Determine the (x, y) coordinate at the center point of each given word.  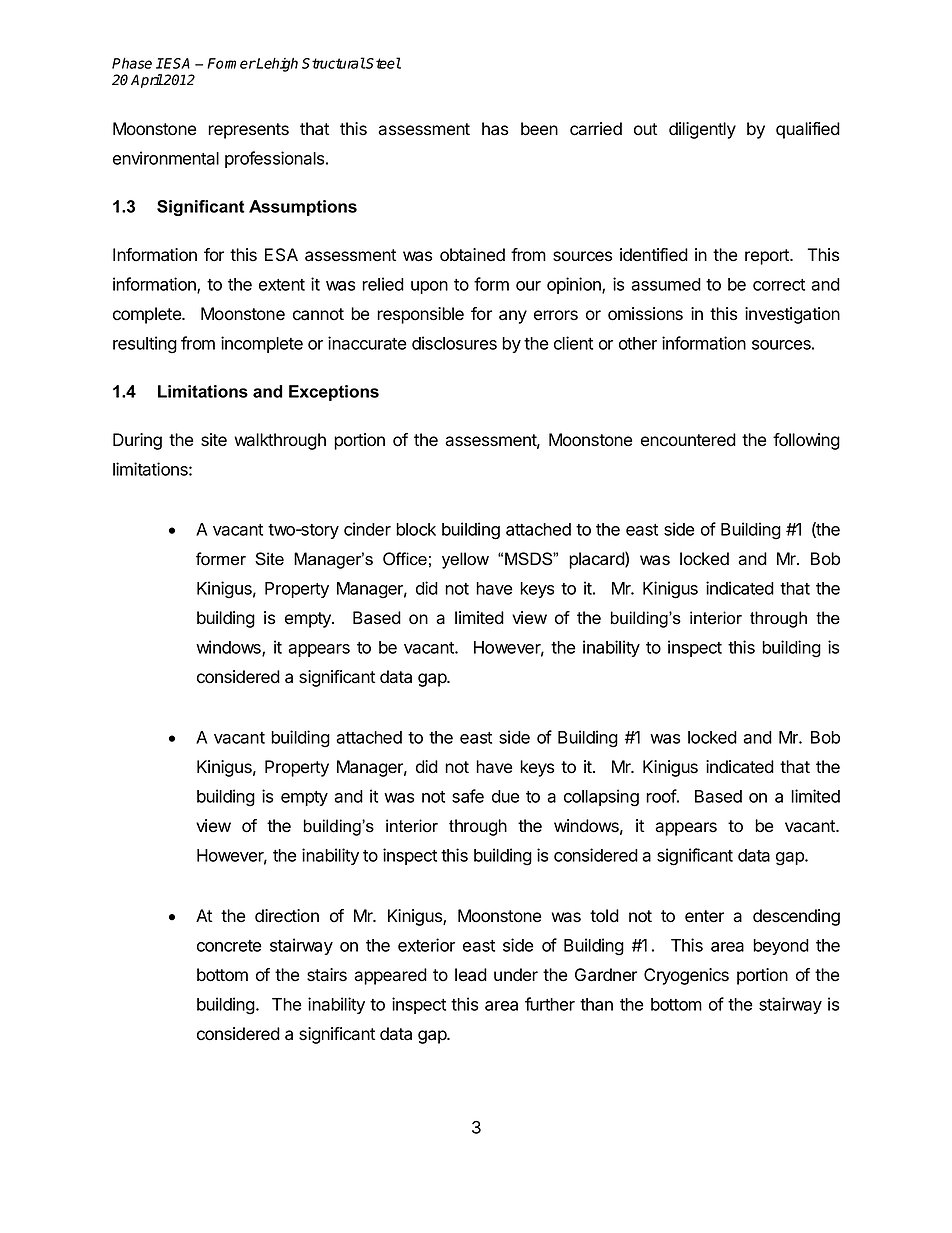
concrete (229, 946)
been (539, 129)
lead (471, 975)
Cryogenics (686, 976)
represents (248, 131)
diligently (702, 130)
